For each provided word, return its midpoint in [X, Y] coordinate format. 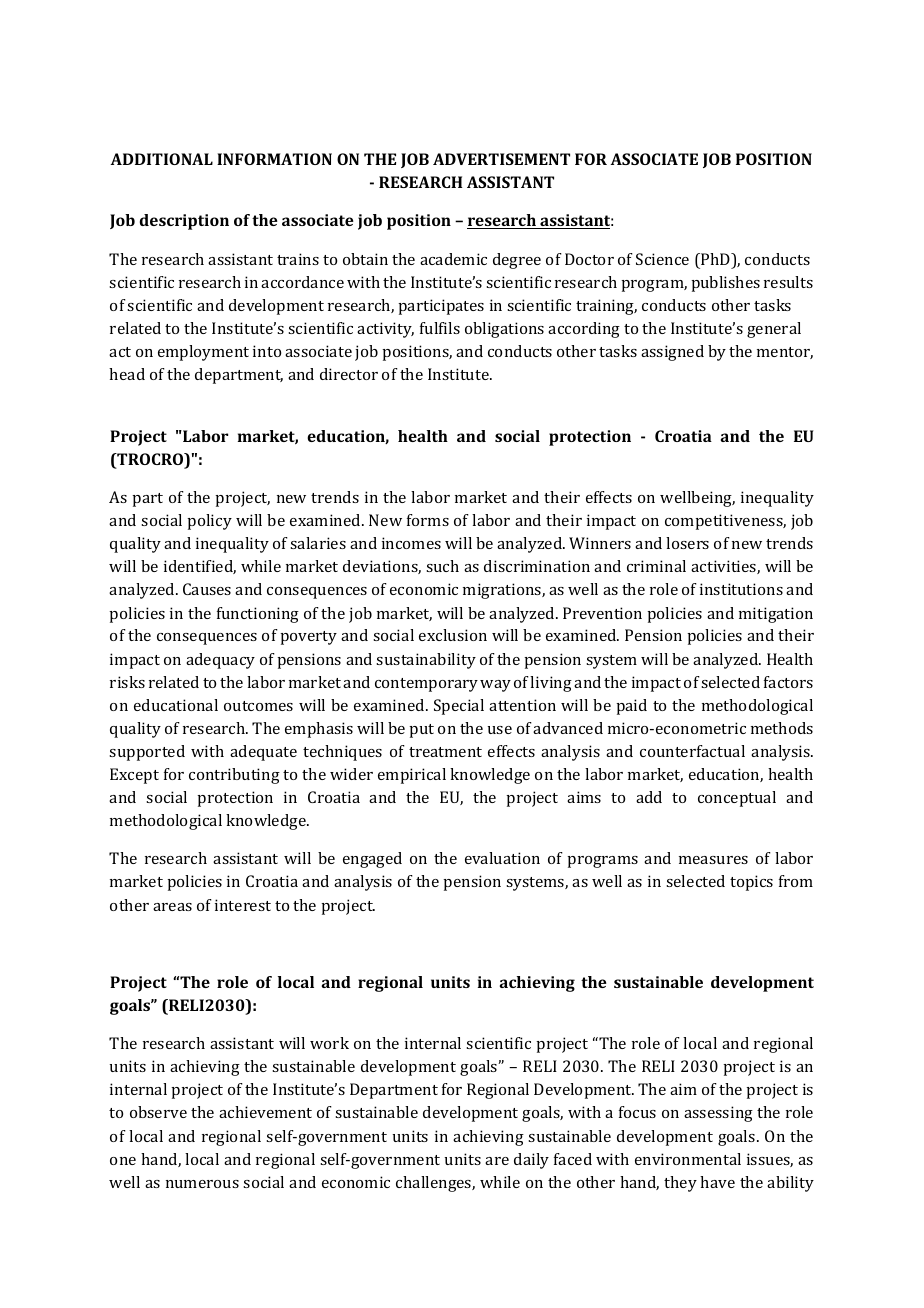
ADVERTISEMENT [501, 159]
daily [531, 1161]
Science [662, 259]
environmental [688, 1159]
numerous [202, 1184]
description [184, 222]
